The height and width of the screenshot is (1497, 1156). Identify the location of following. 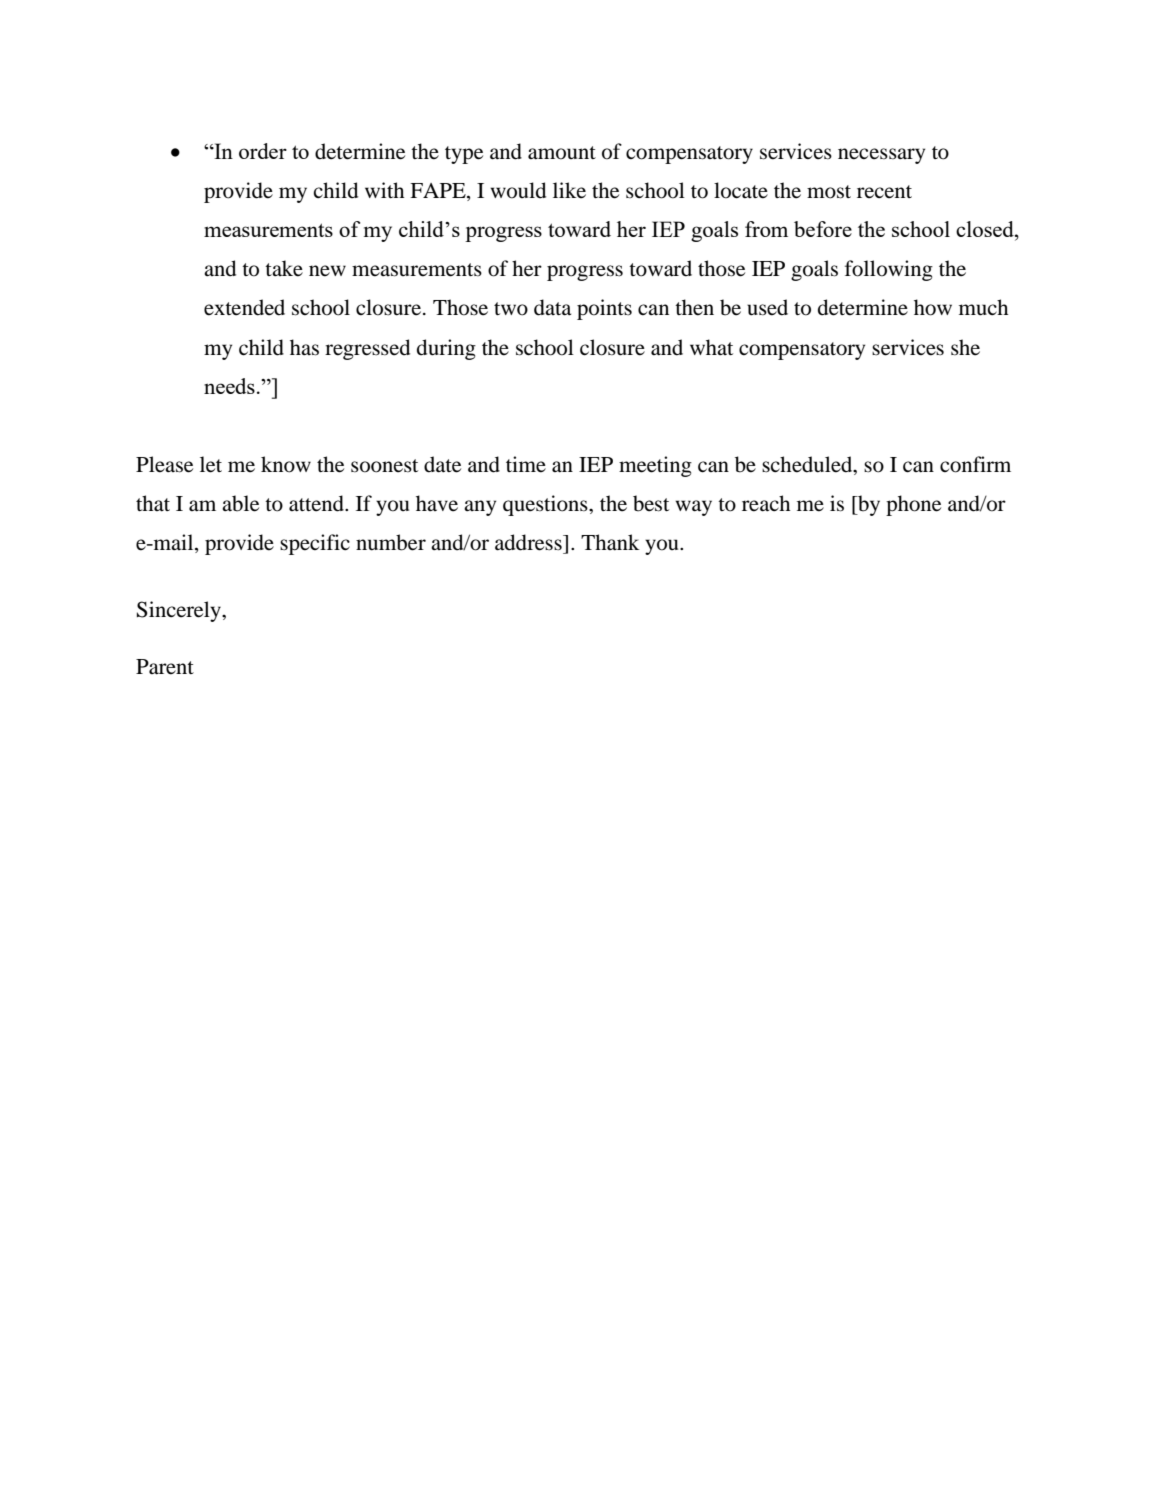
(889, 270).
